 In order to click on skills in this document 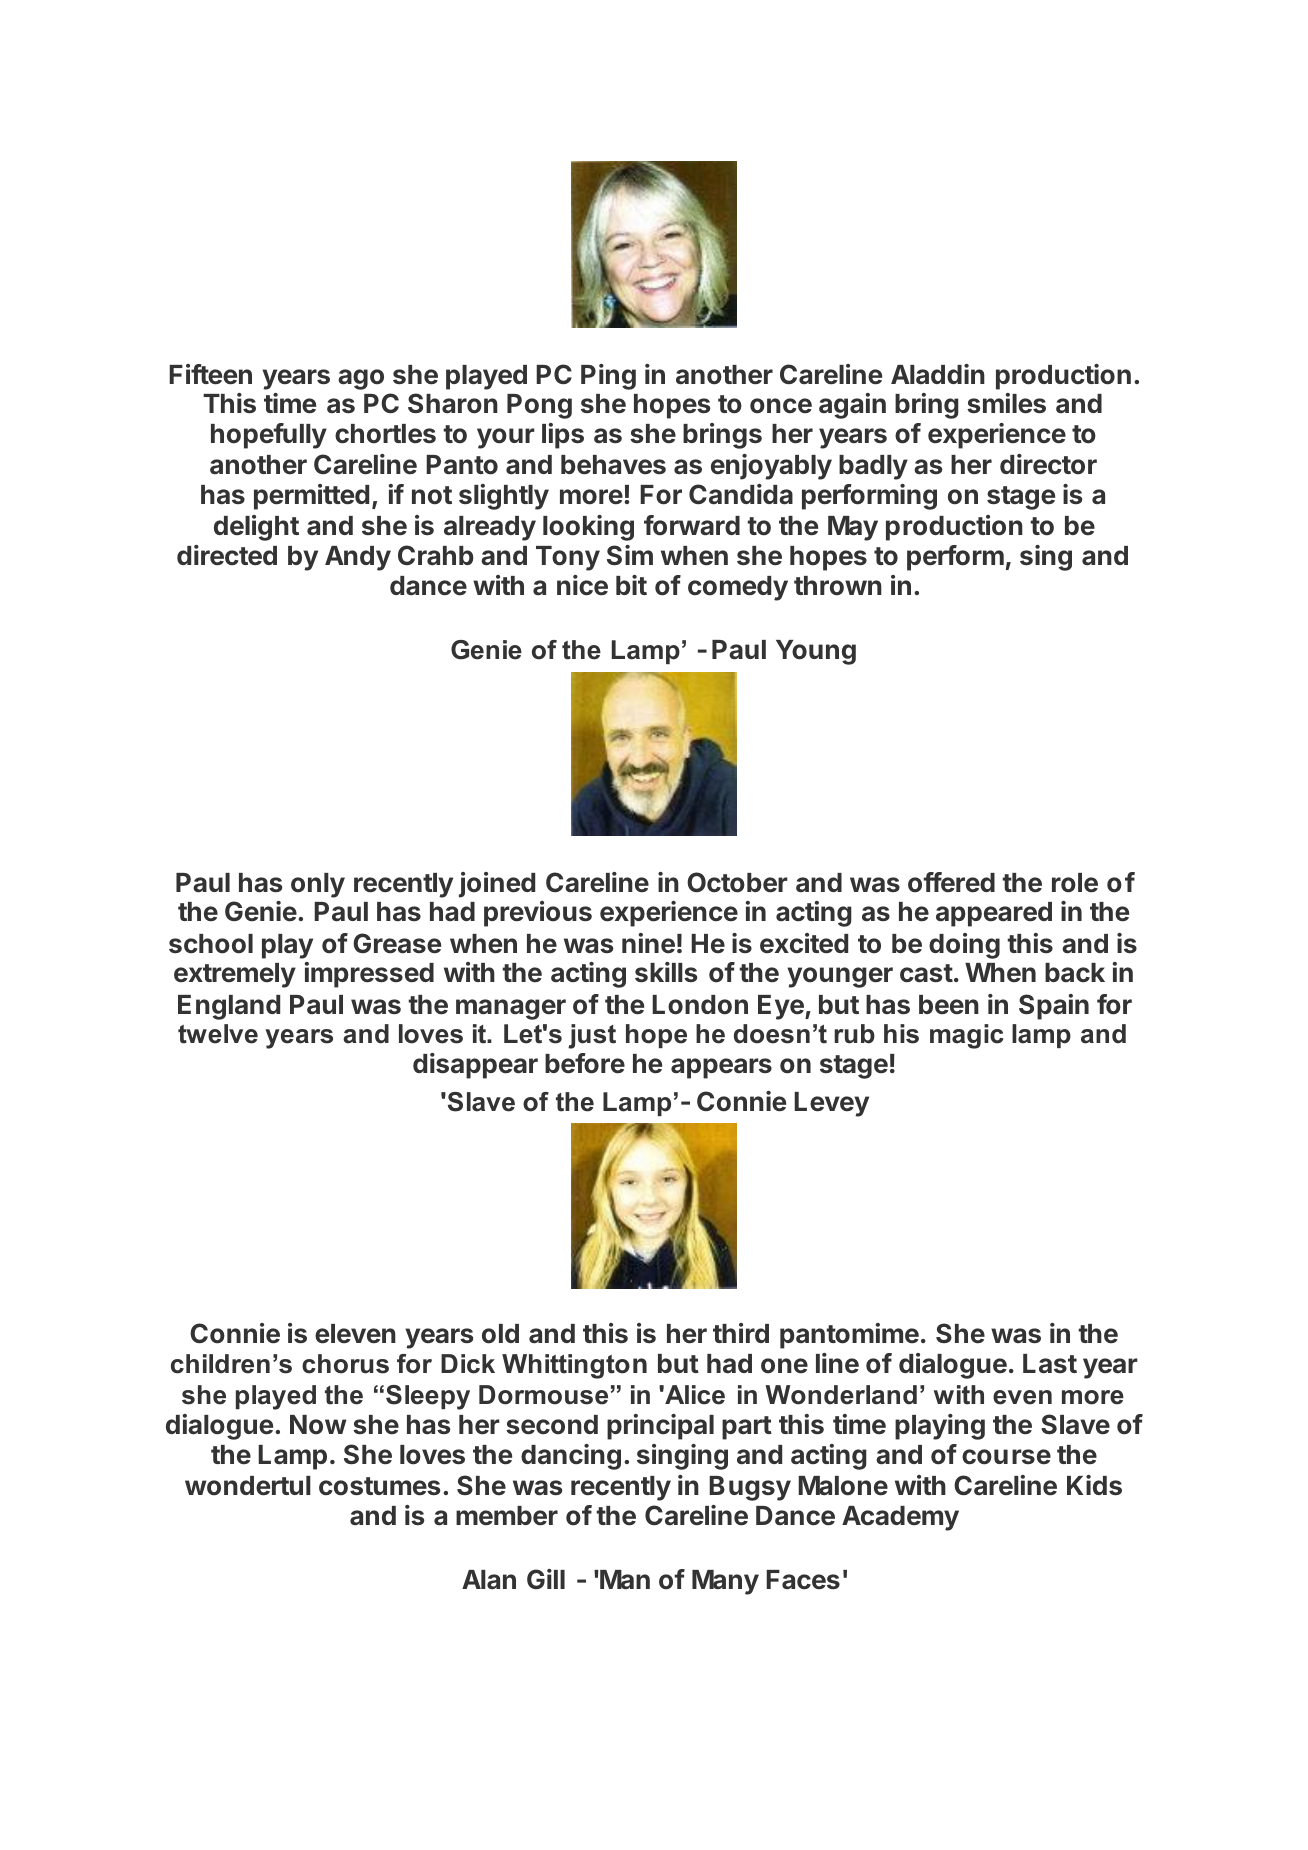, I will do `click(666, 972)`.
